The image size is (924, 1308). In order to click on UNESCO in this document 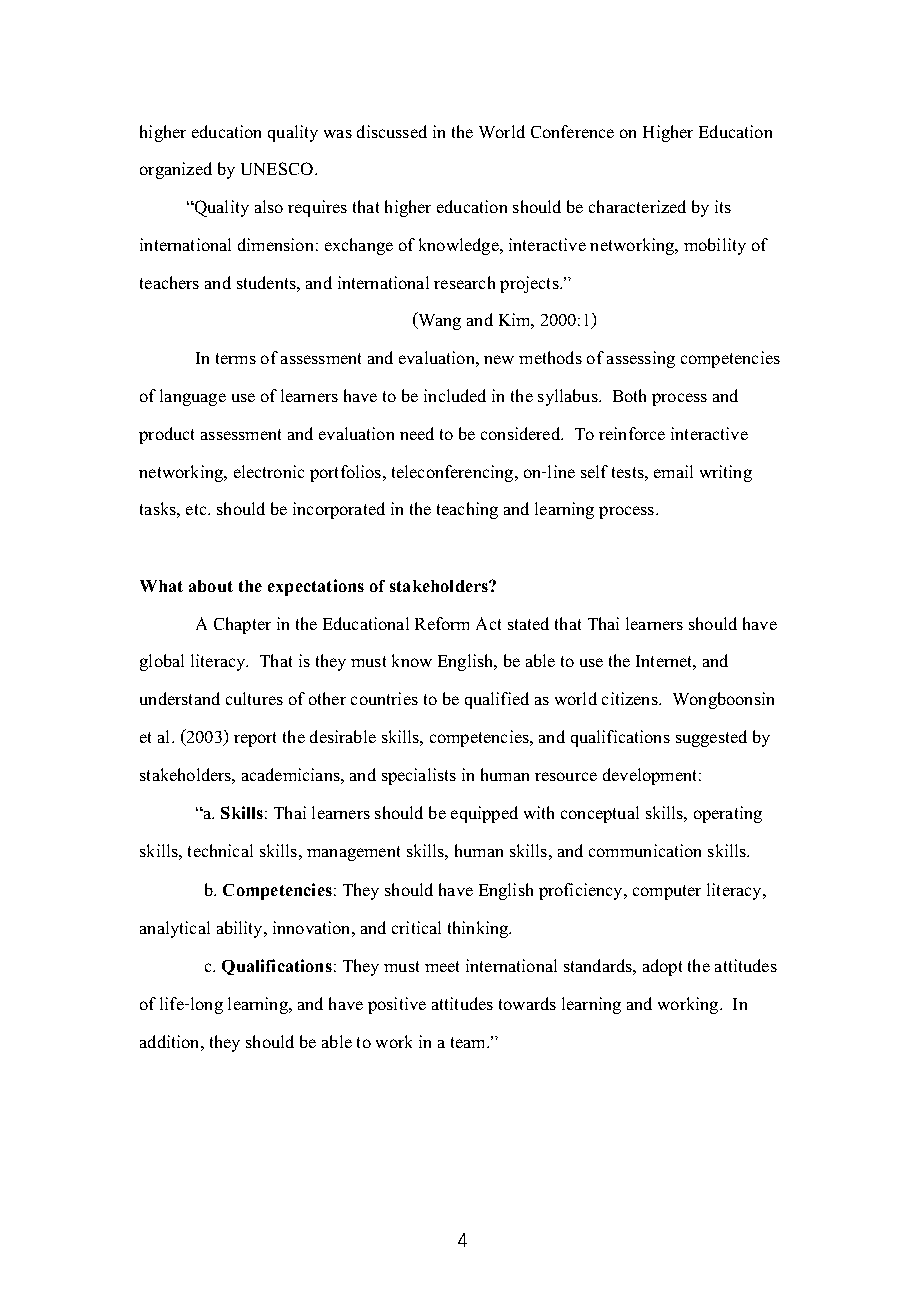, I will do `click(278, 168)`.
